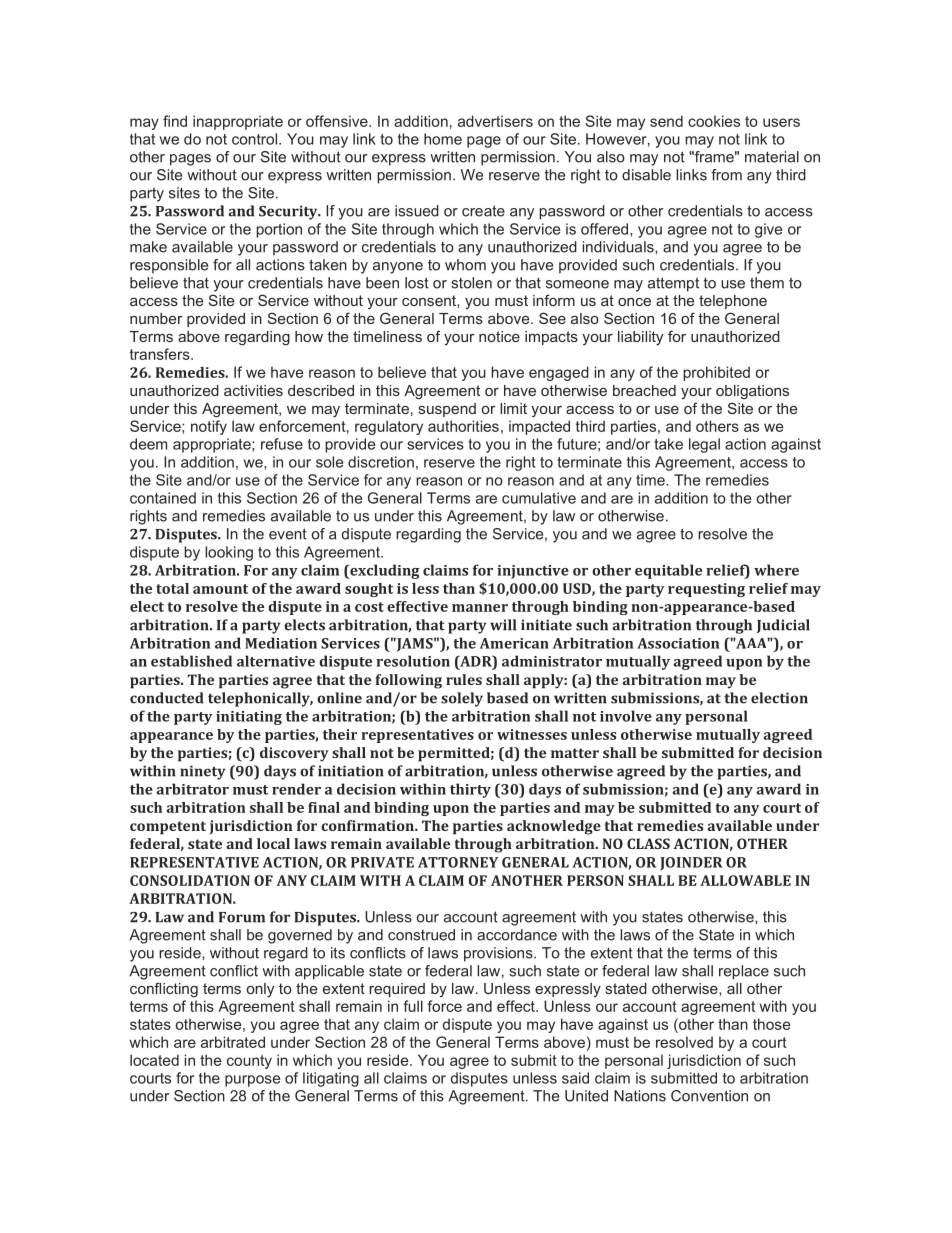 The width and height of the document is (952, 1233). I want to click on control, so click(256, 139).
